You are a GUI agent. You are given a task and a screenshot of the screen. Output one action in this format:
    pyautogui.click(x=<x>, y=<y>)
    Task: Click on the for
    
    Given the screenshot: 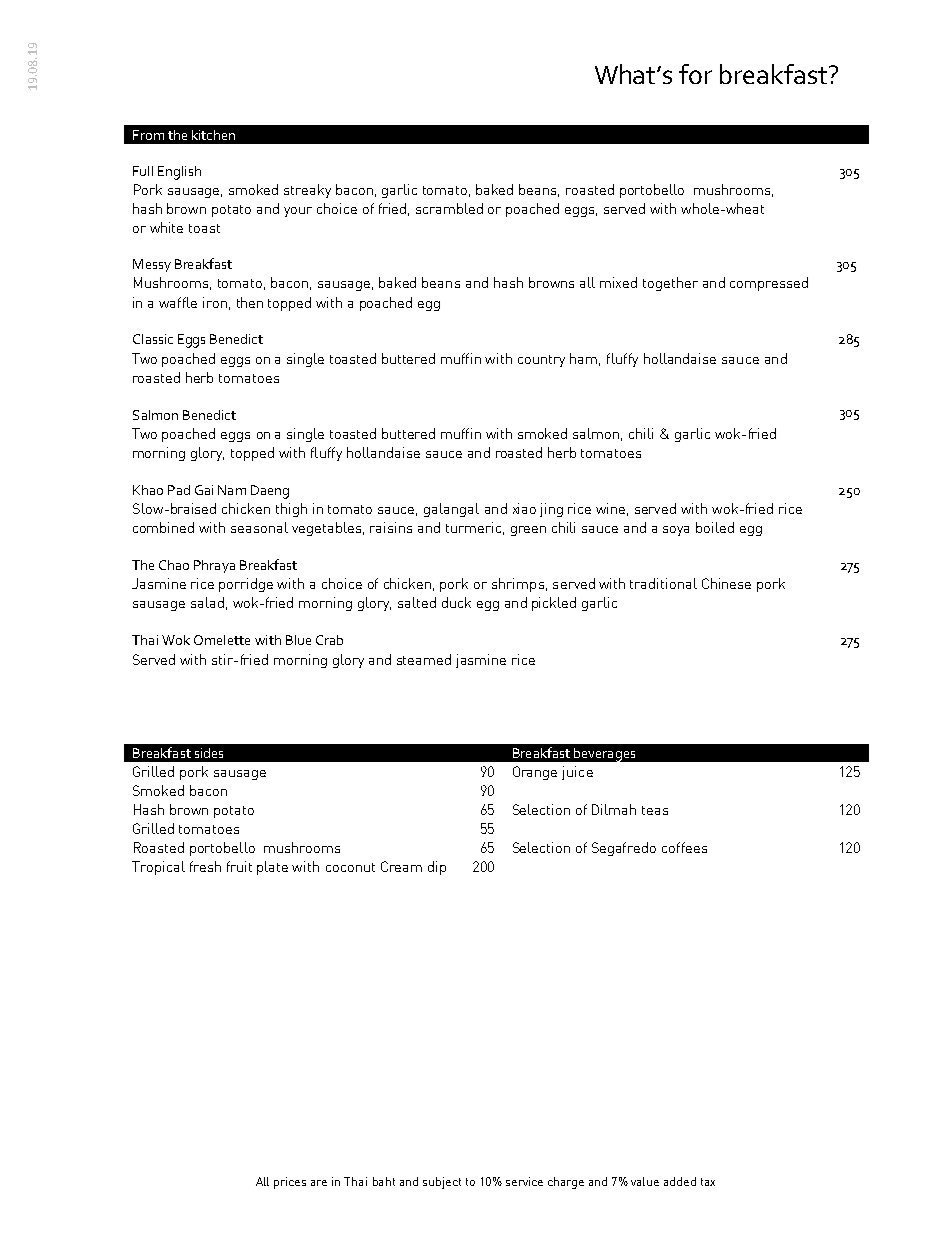 What is the action you would take?
    pyautogui.click(x=695, y=74)
